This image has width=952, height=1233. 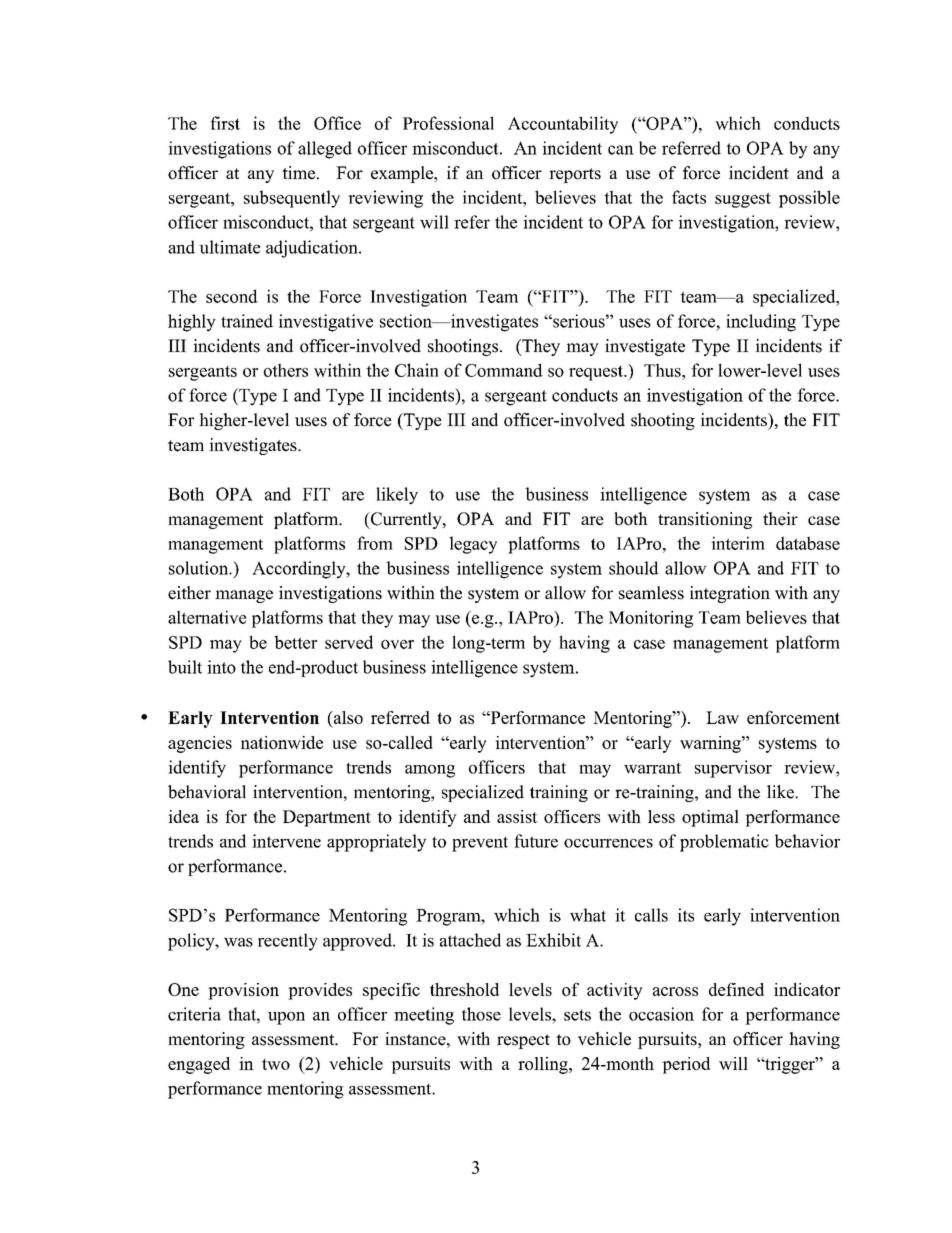 I want to click on legacy, so click(x=473, y=545).
